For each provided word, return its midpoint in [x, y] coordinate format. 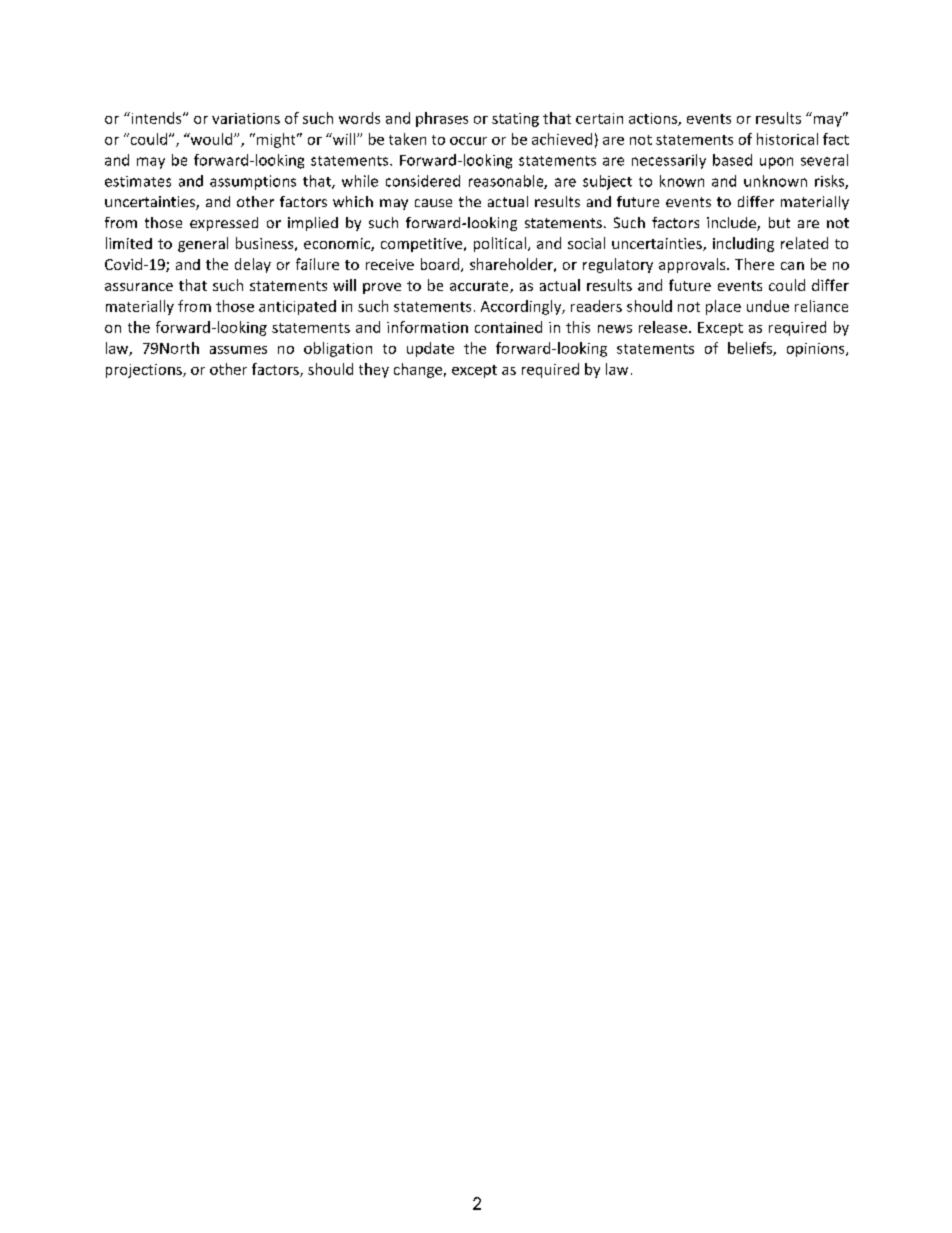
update [430, 349]
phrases [442, 119]
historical [787, 139]
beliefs [751, 349]
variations [246, 118]
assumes [238, 350]
